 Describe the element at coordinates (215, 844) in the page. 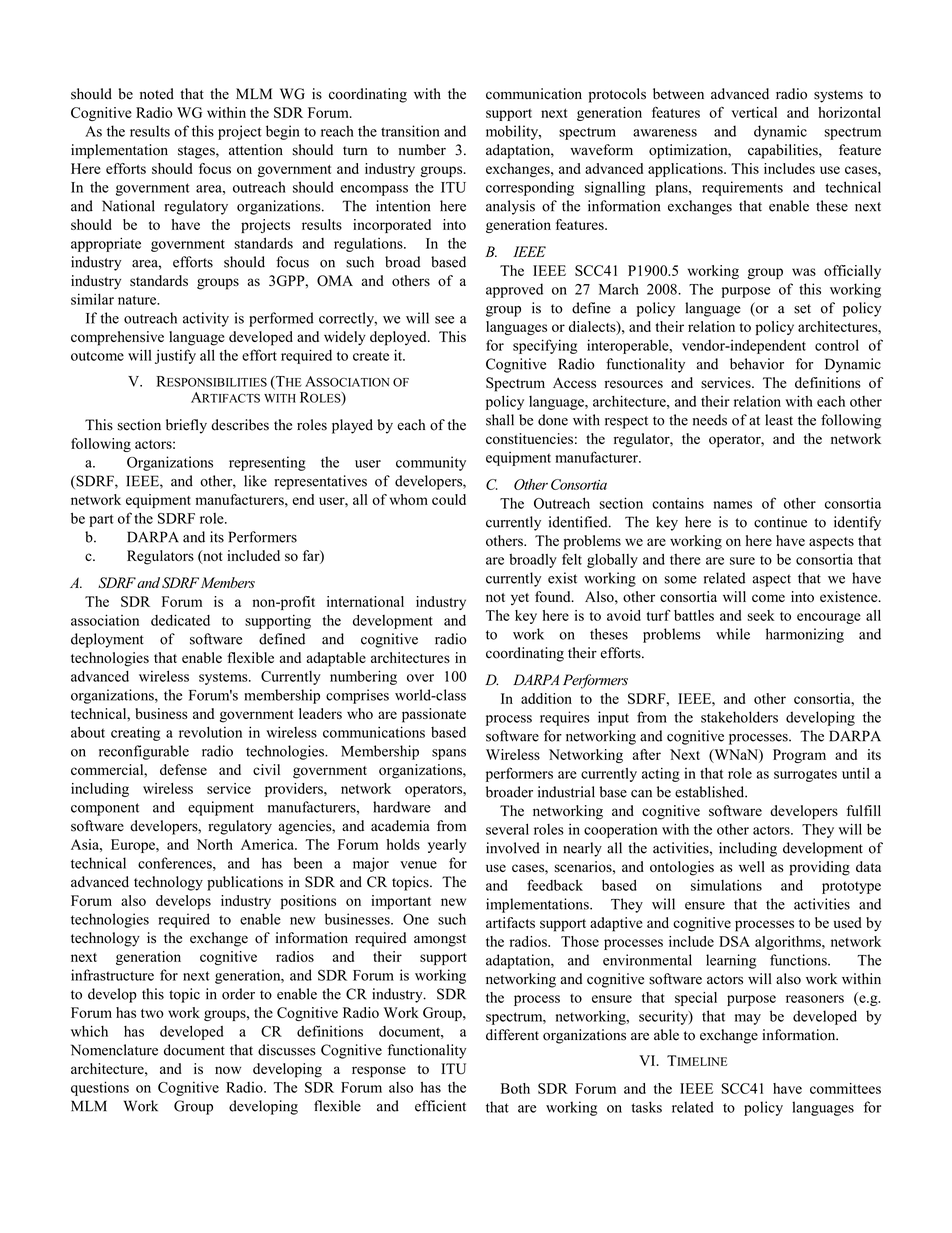

I see `North` at that location.
